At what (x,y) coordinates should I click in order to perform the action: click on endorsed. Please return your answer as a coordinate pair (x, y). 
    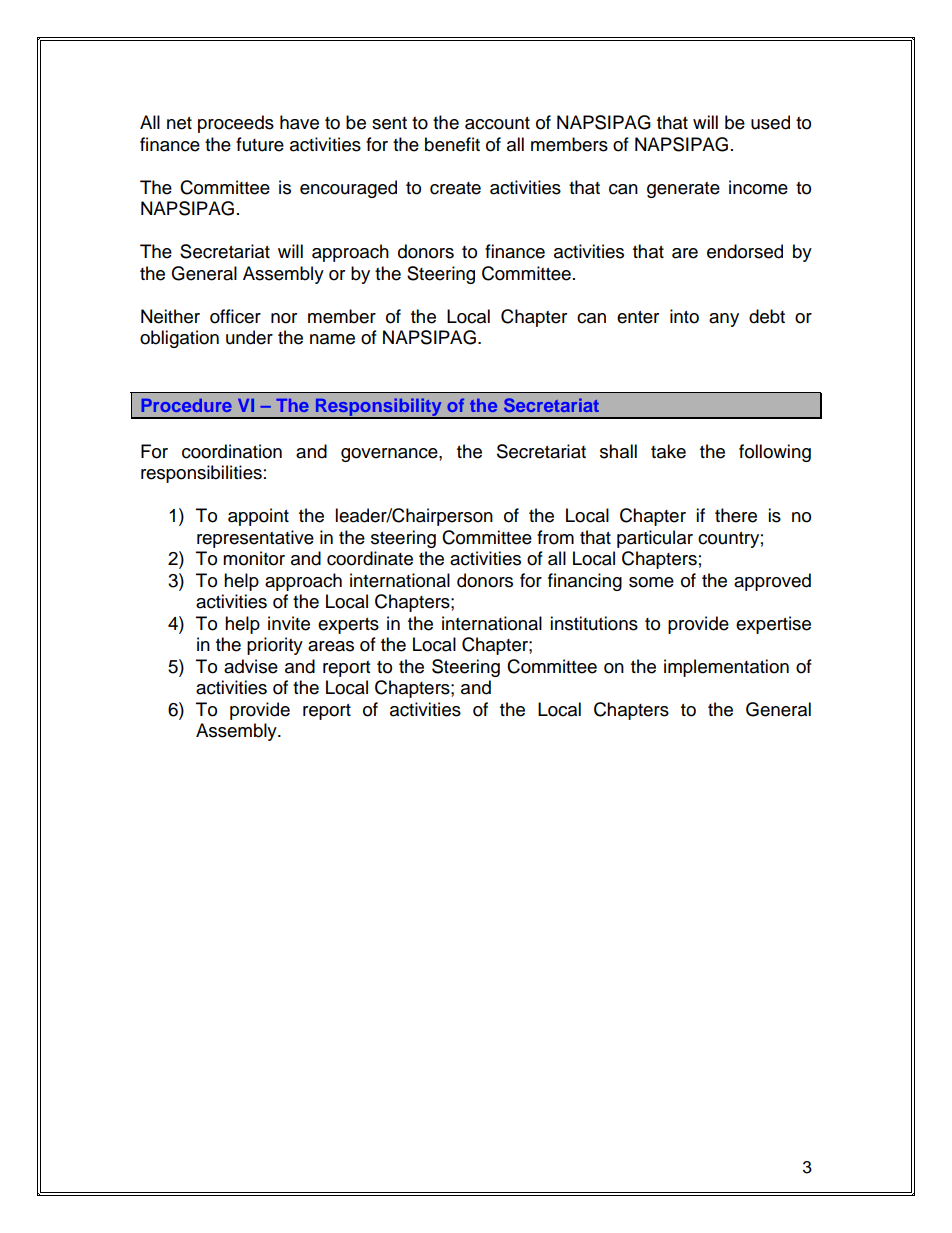
    Looking at the image, I should click on (745, 251).
